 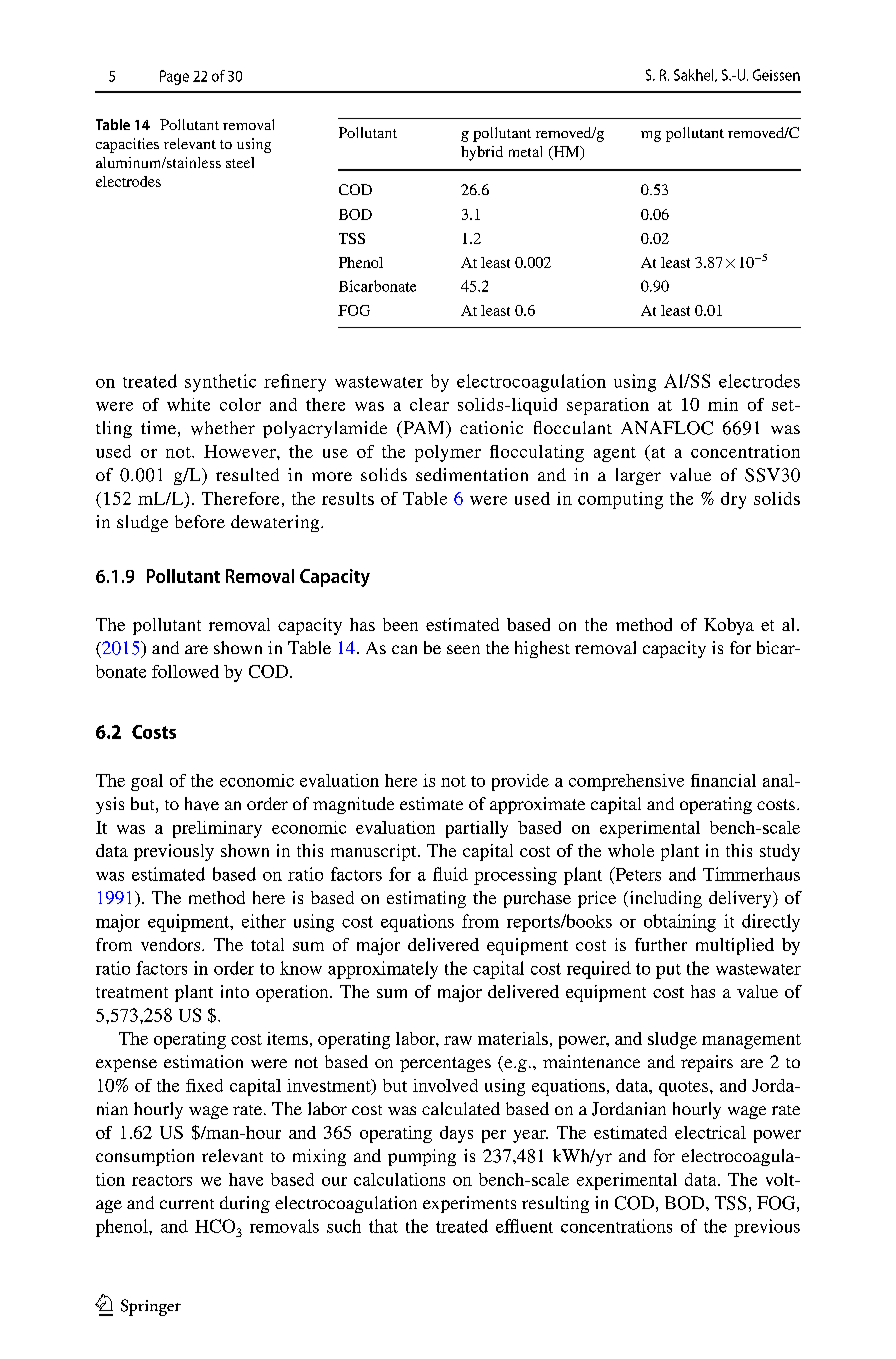 What do you see at coordinates (187, 1204) in the image?
I see `current` at bounding box center [187, 1204].
